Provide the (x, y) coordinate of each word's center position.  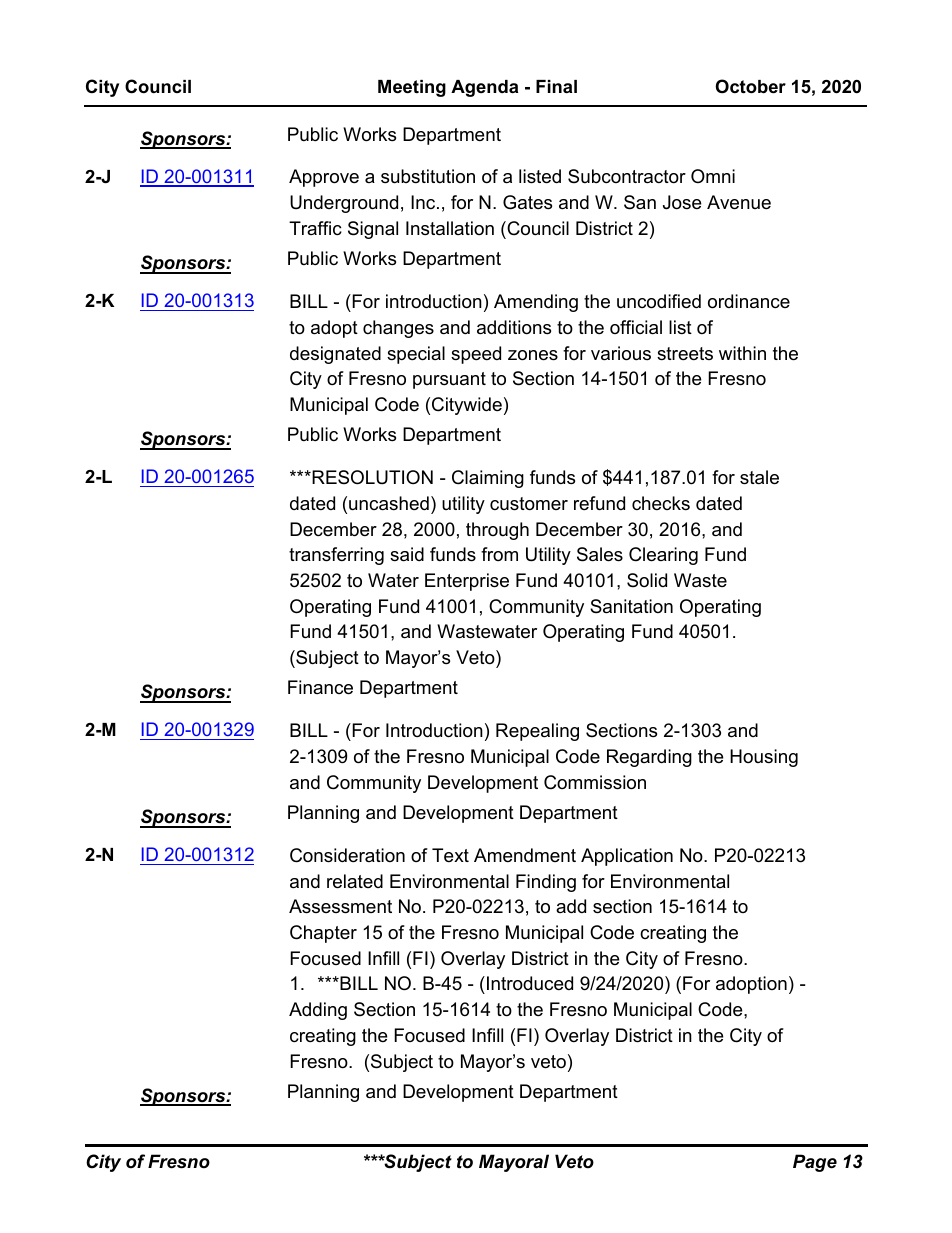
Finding (546, 883)
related (355, 881)
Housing (764, 758)
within (742, 353)
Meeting (412, 88)
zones (533, 355)
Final (556, 86)
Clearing (663, 556)
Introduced (530, 983)
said (407, 554)
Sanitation (631, 606)
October (751, 86)
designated (335, 355)
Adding (318, 1011)
